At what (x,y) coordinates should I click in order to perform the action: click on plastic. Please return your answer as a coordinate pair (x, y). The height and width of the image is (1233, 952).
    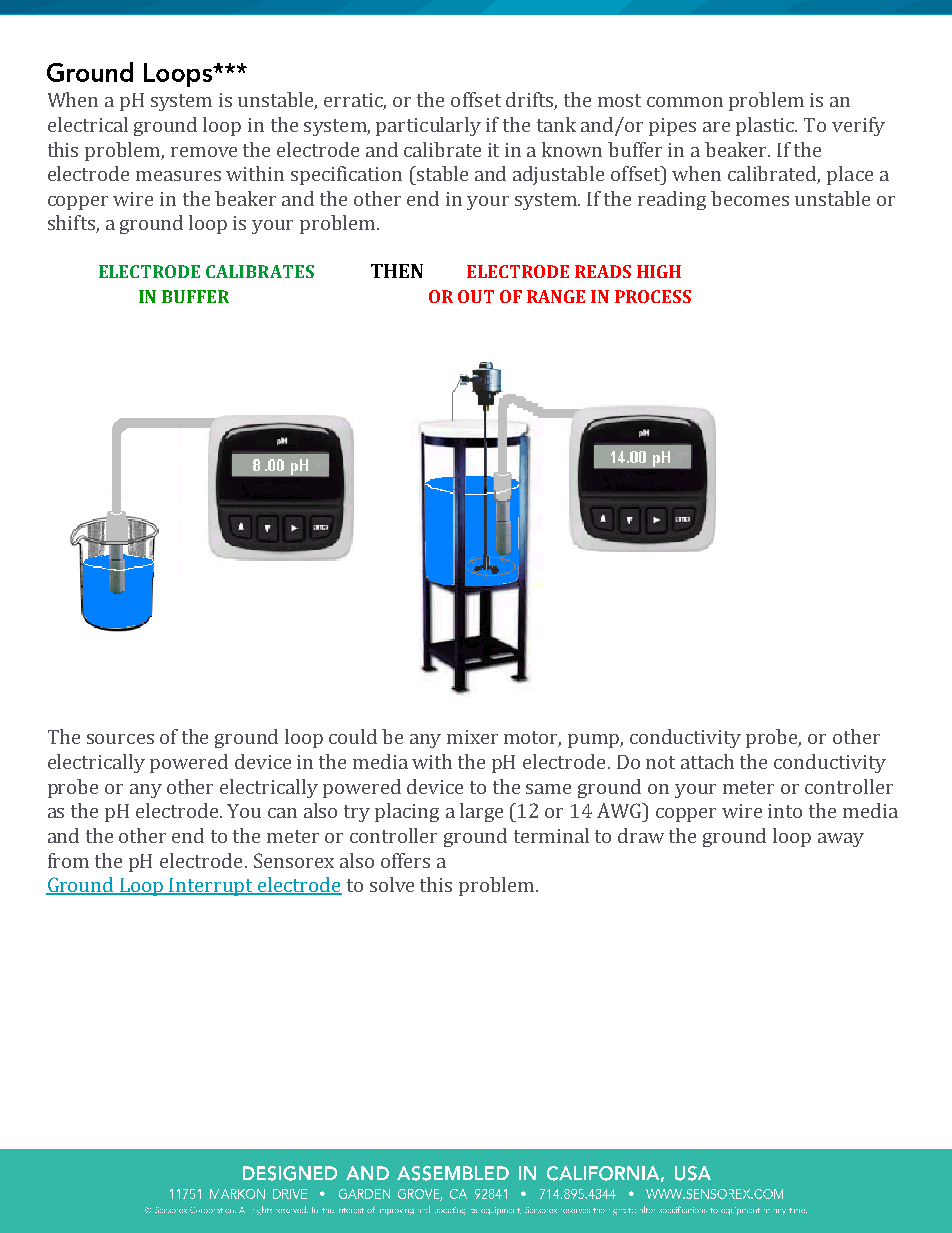
    Looking at the image, I should click on (766, 126).
